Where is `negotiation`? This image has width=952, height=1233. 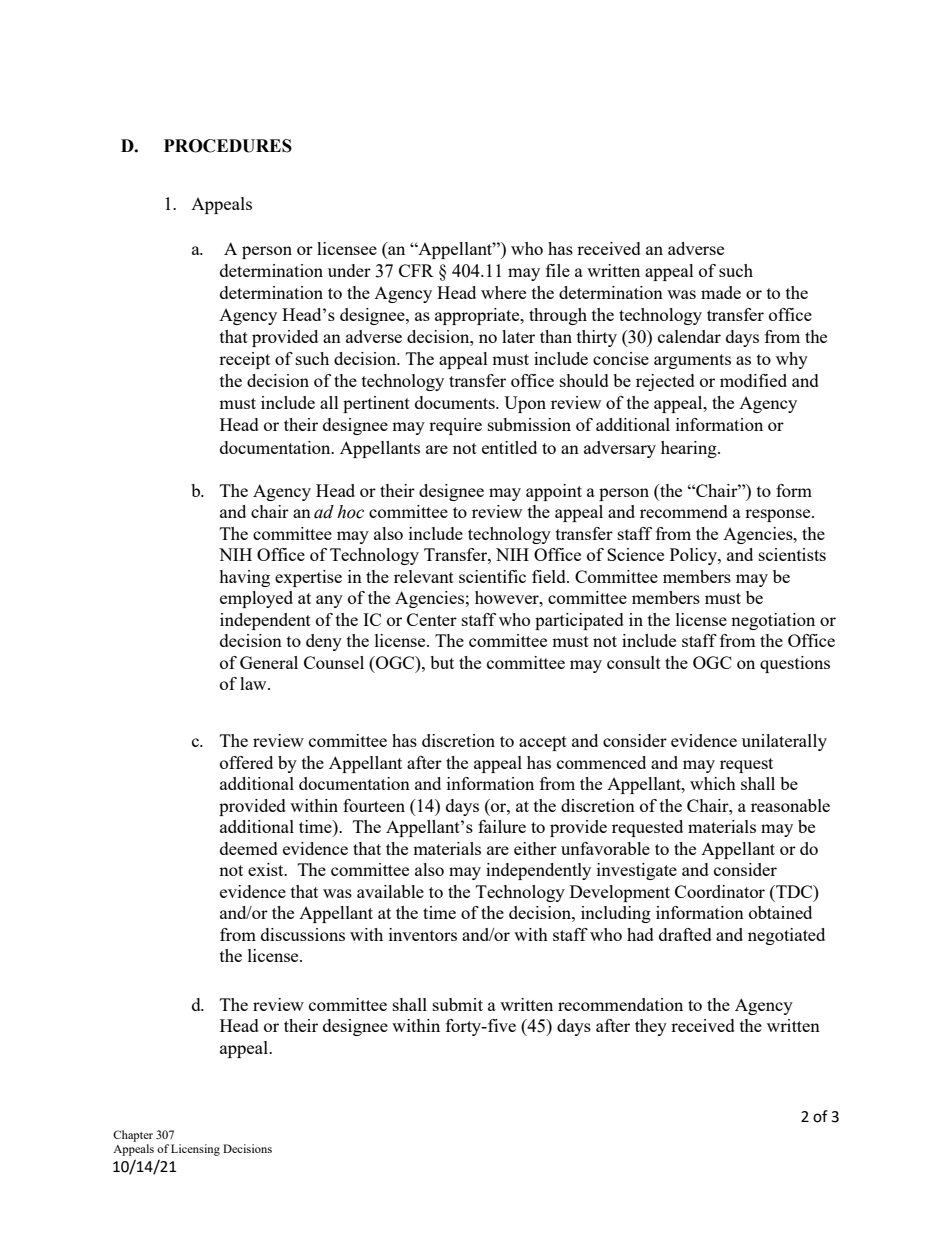
negotiation is located at coordinates (773, 621).
